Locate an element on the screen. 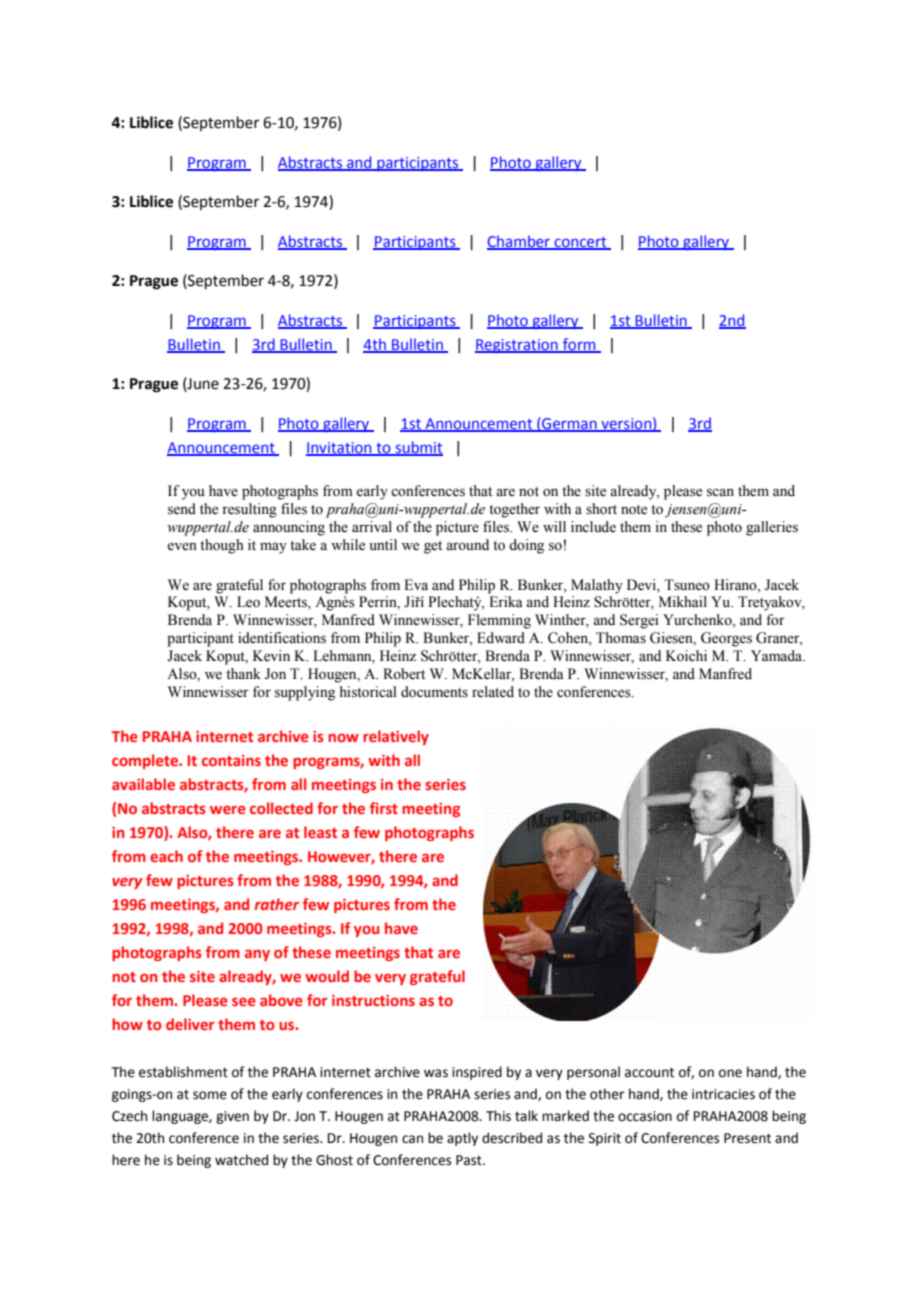 Image resolution: width=924 pixels, height=1308 pixels. given is located at coordinates (232, 1117).
